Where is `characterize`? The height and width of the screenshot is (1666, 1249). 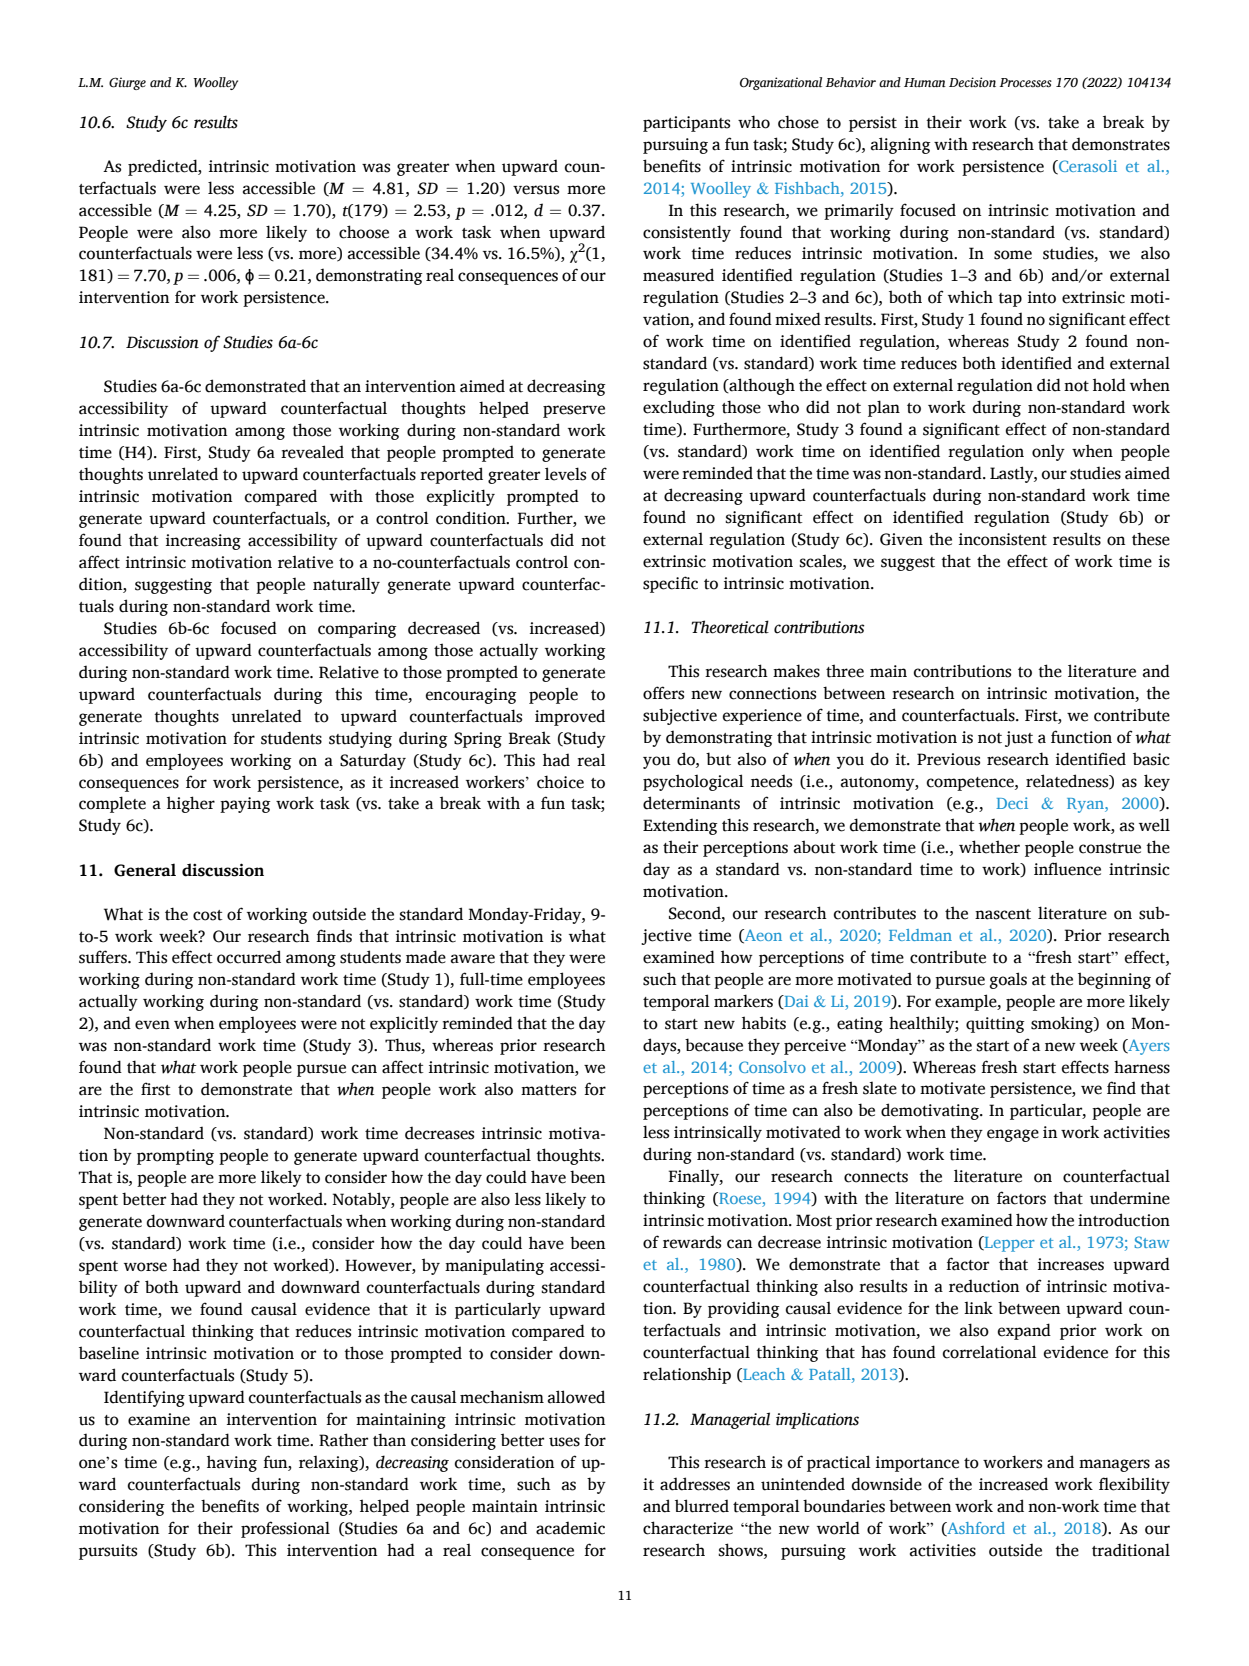
characterize is located at coordinates (688, 1528).
